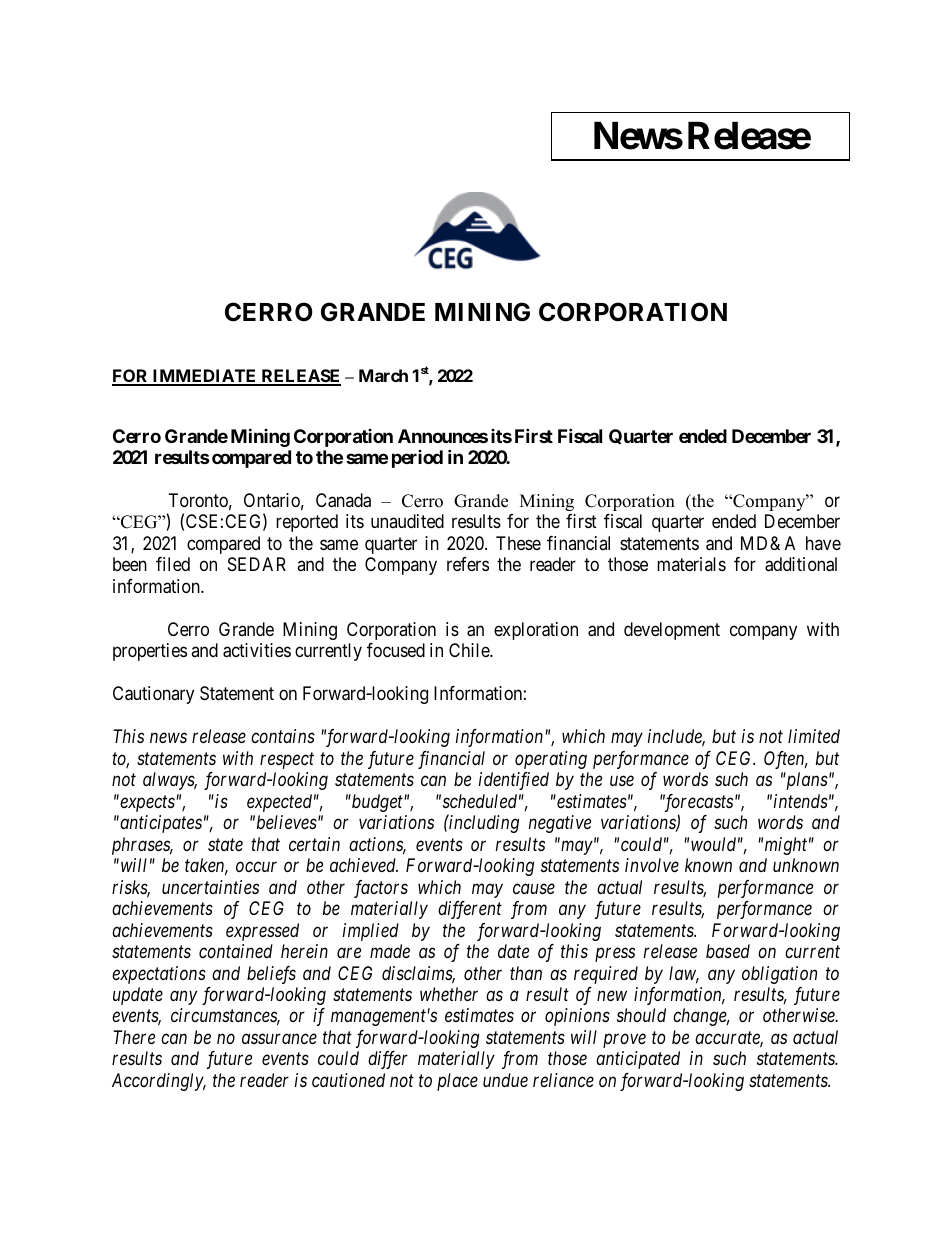 The height and width of the document is (1233, 952). Describe the element at coordinates (173, 564) in the document. I see `filed` at that location.
